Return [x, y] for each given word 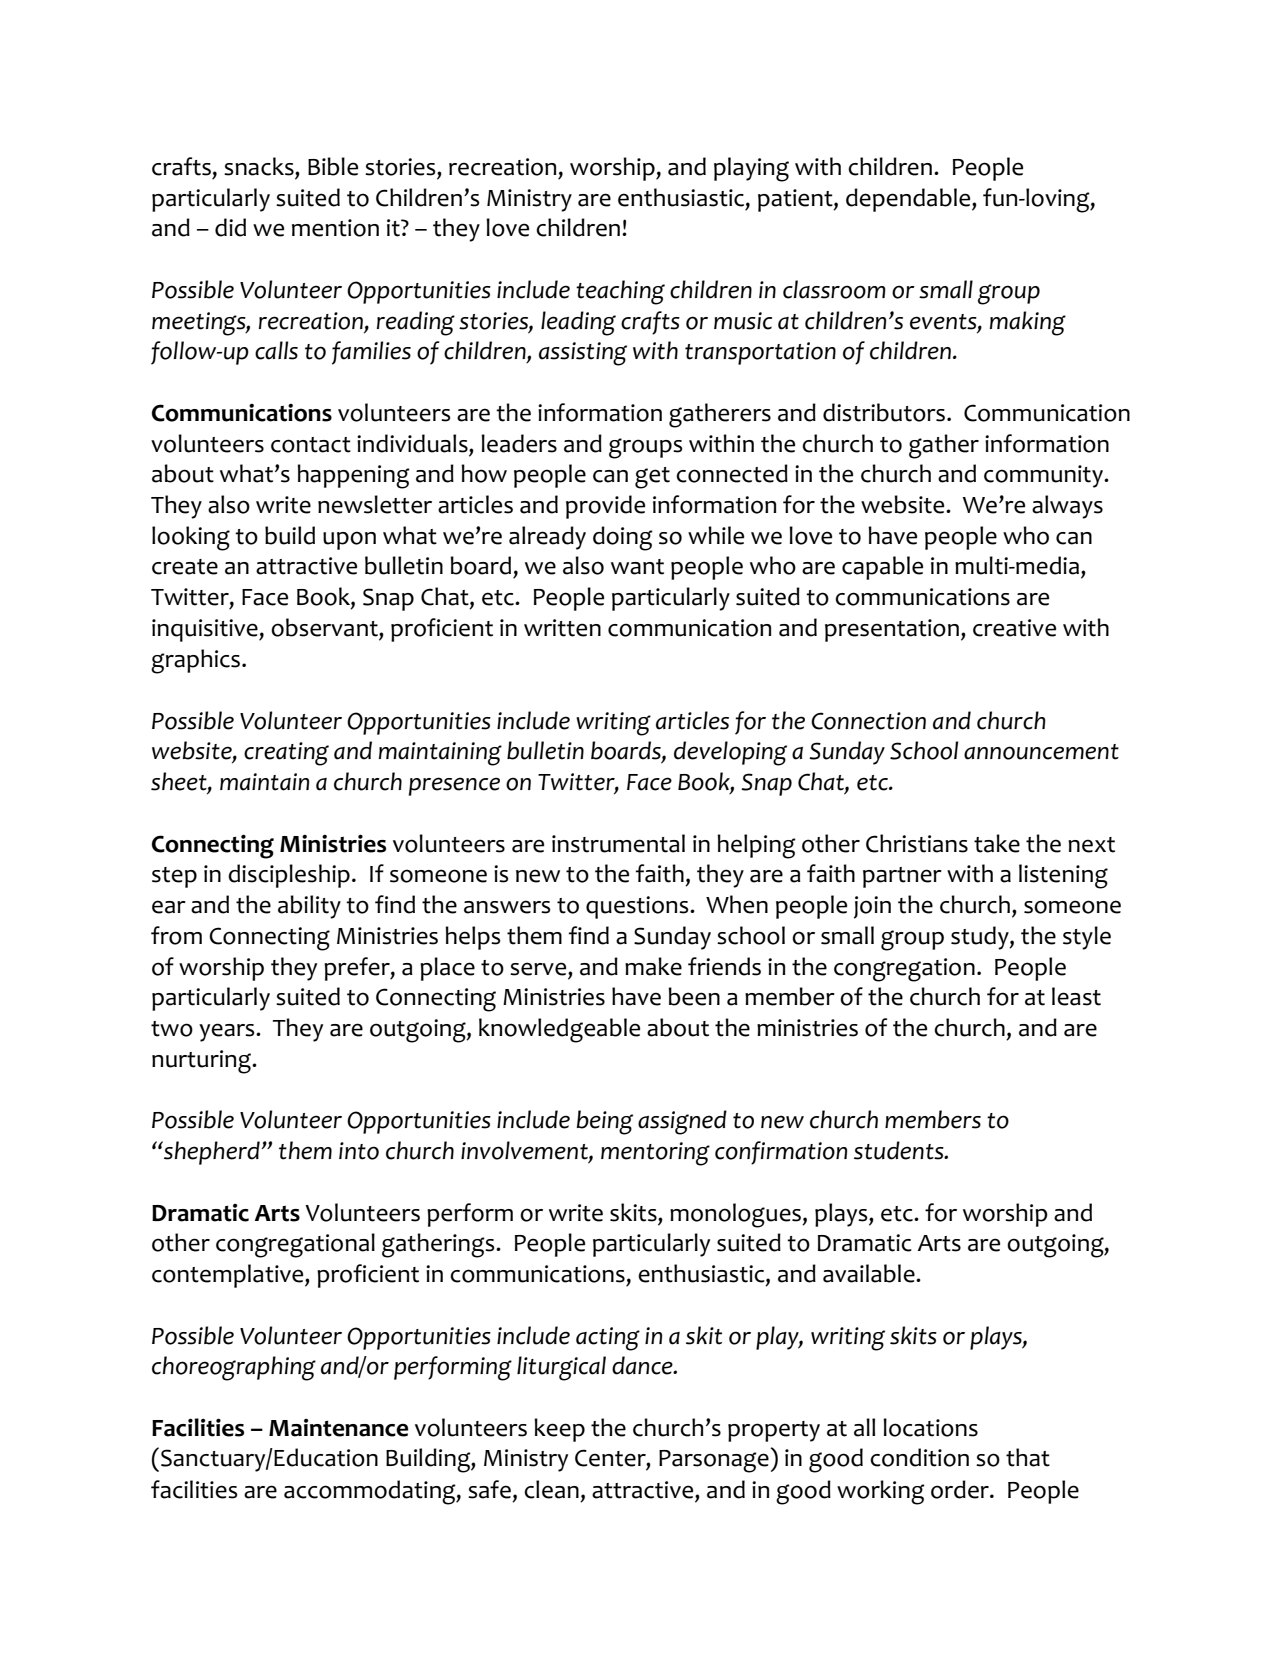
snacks [260, 167]
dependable [909, 200]
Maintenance [338, 1428]
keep [559, 1430]
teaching [620, 292]
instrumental [618, 843]
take [997, 843]
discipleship [289, 876]
